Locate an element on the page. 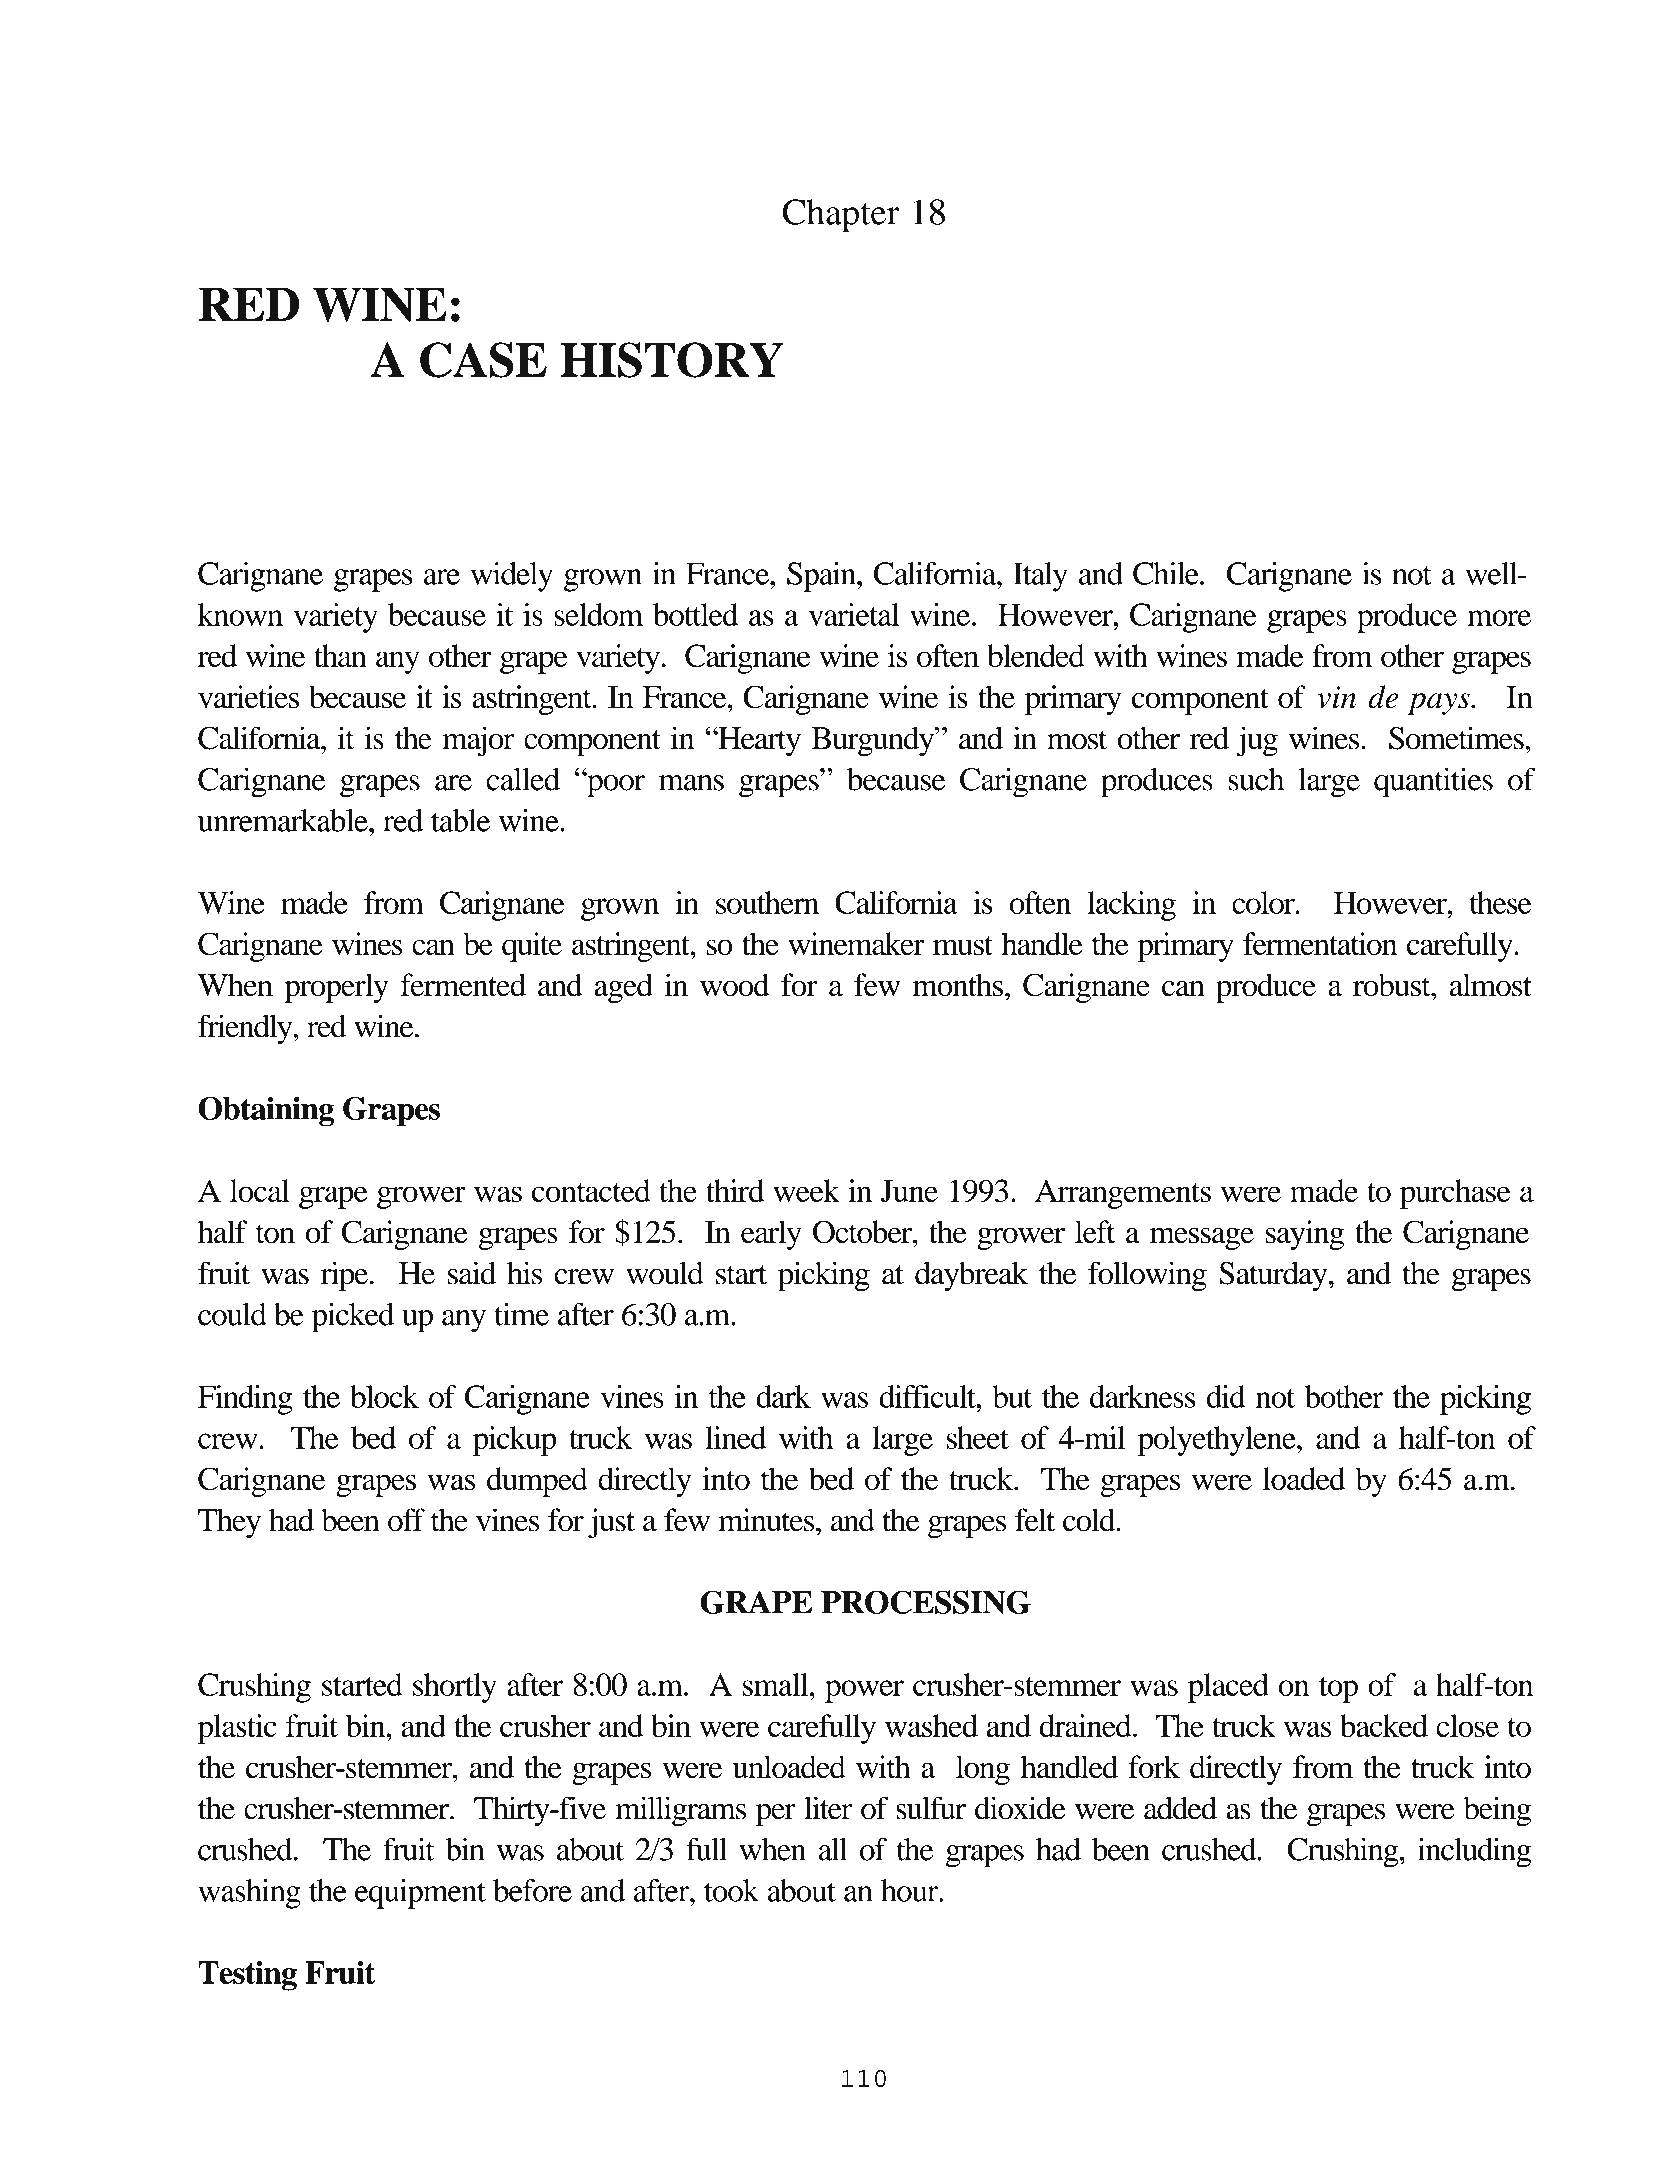 The width and height of the image is (1679, 2173). purchase is located at coordinates (1455, 1194).
